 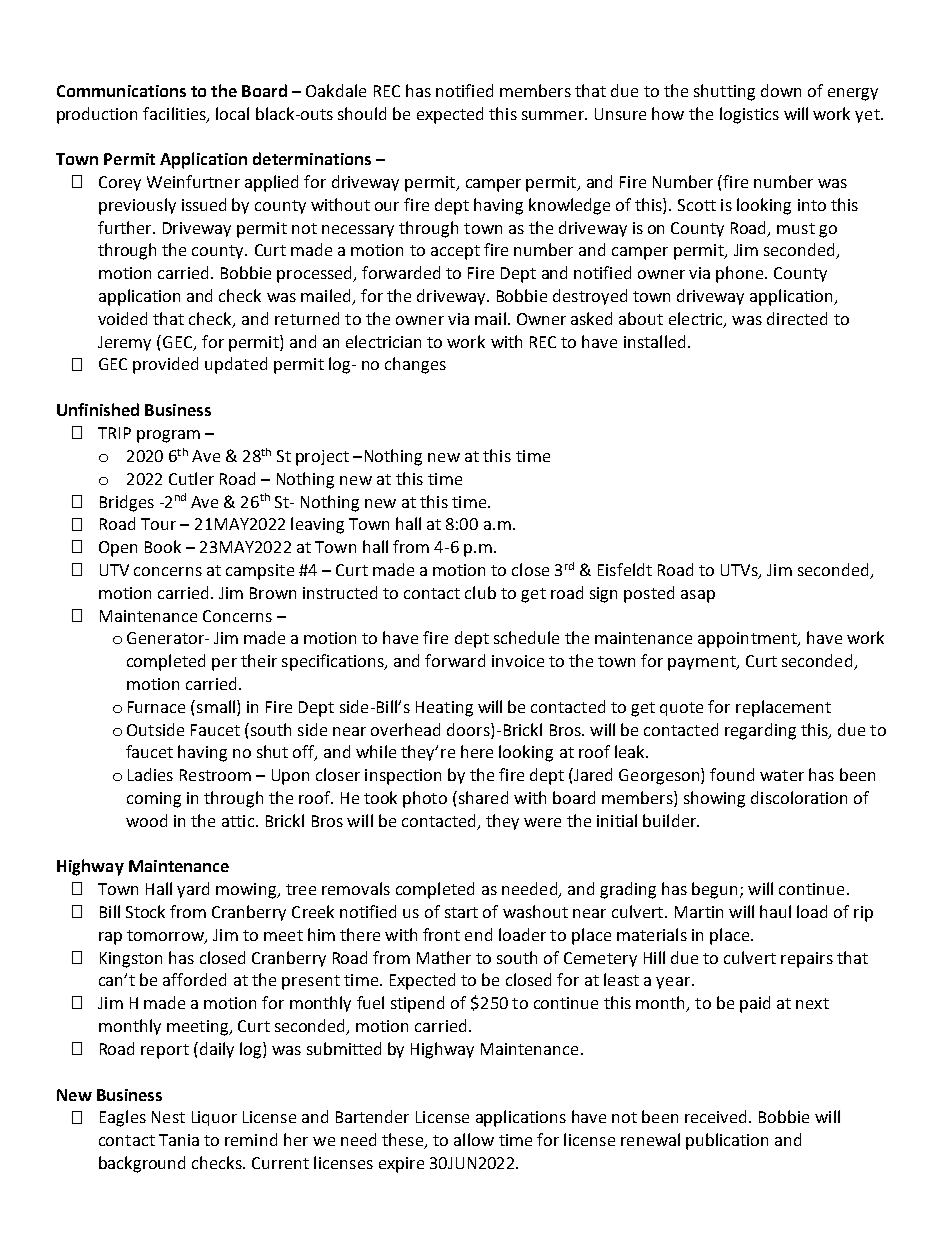 What do you see at coordinates (259, 660) in the screenshot?
I see `their` at bounding box center [259, 660].
